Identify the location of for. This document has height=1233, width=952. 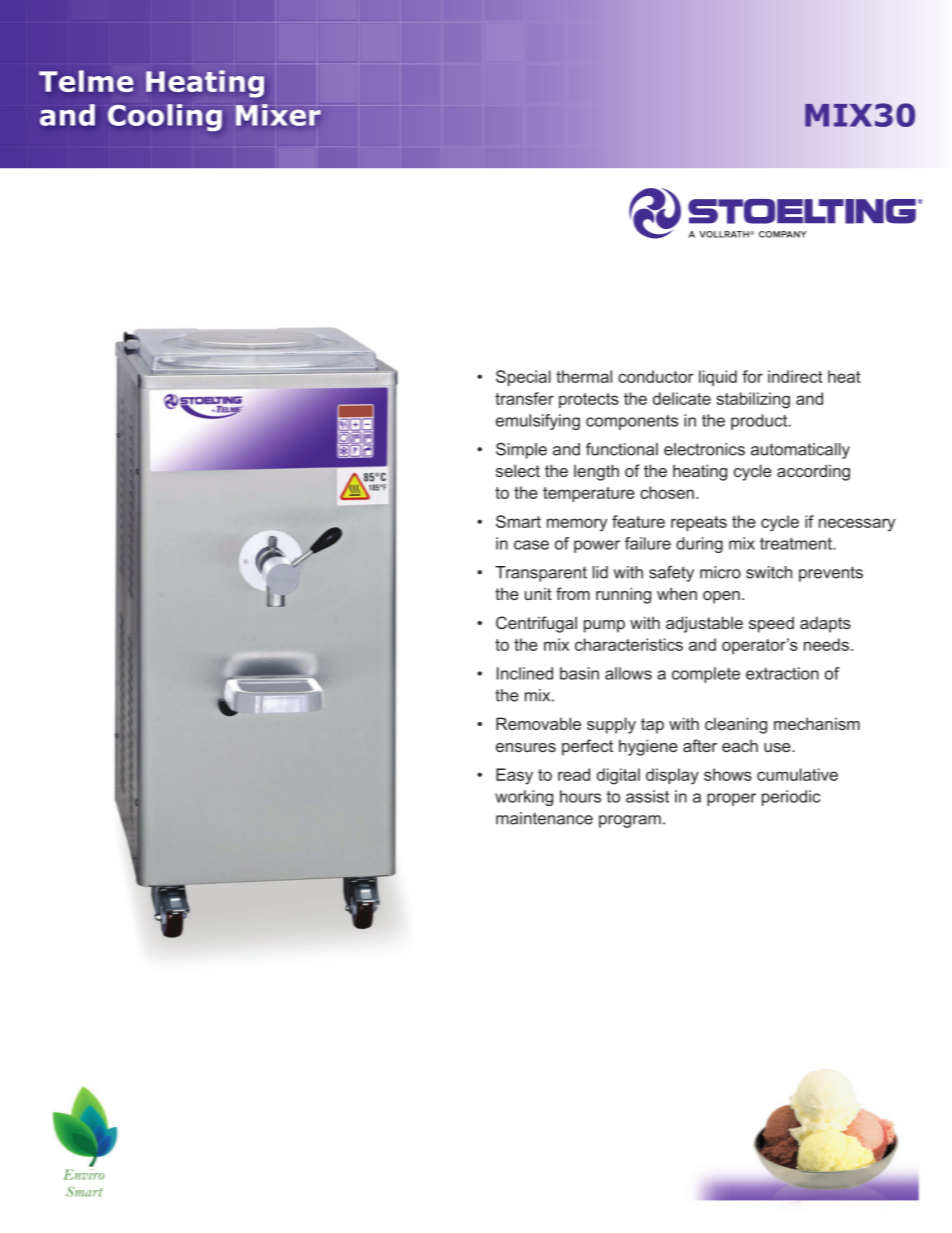
(752, 376).
